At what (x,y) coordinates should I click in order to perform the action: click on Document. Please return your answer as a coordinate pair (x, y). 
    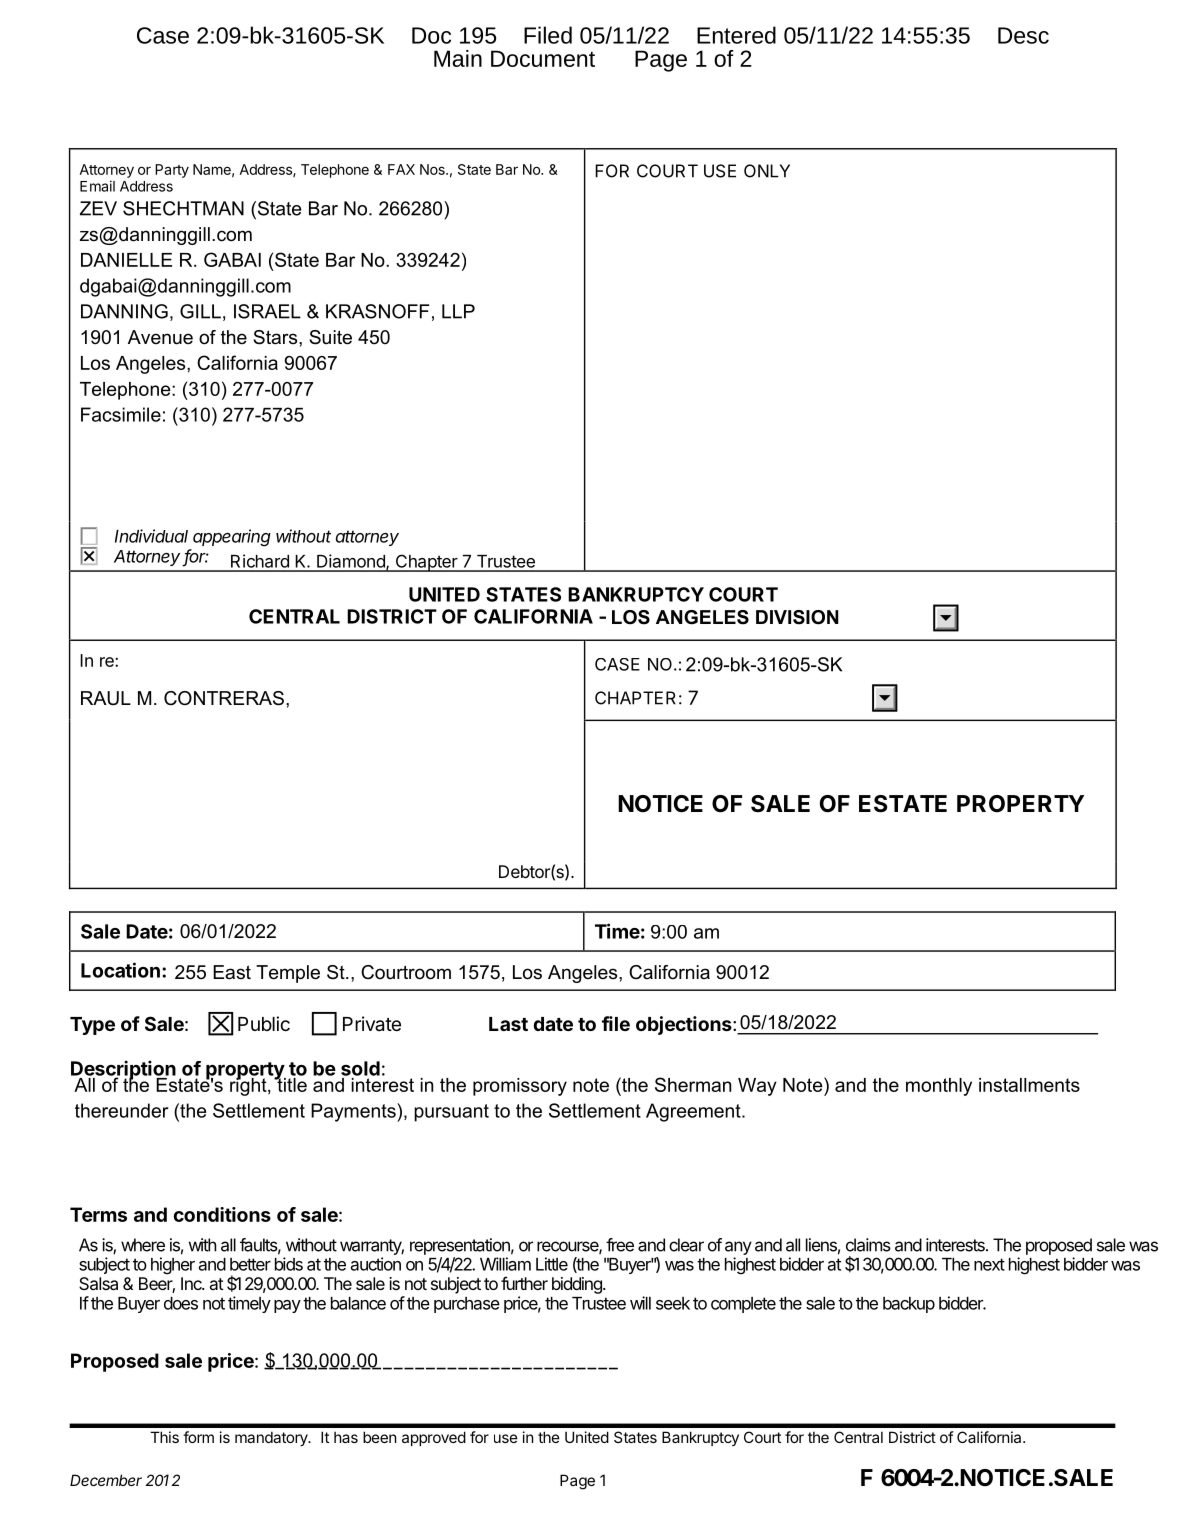
    Looking at the image, I should click on (543, 58).
